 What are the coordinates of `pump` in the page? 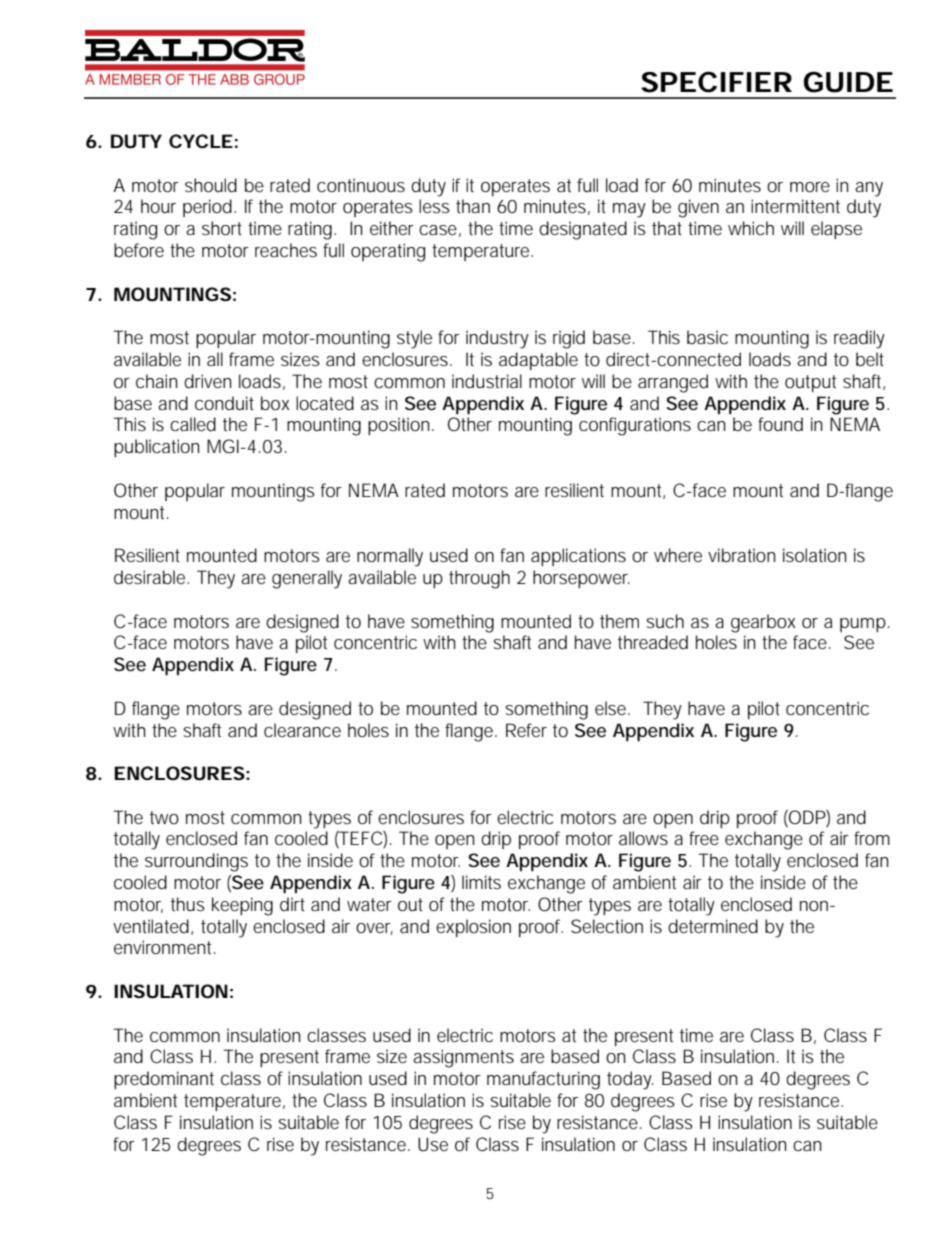 It's located at (863, 625).
